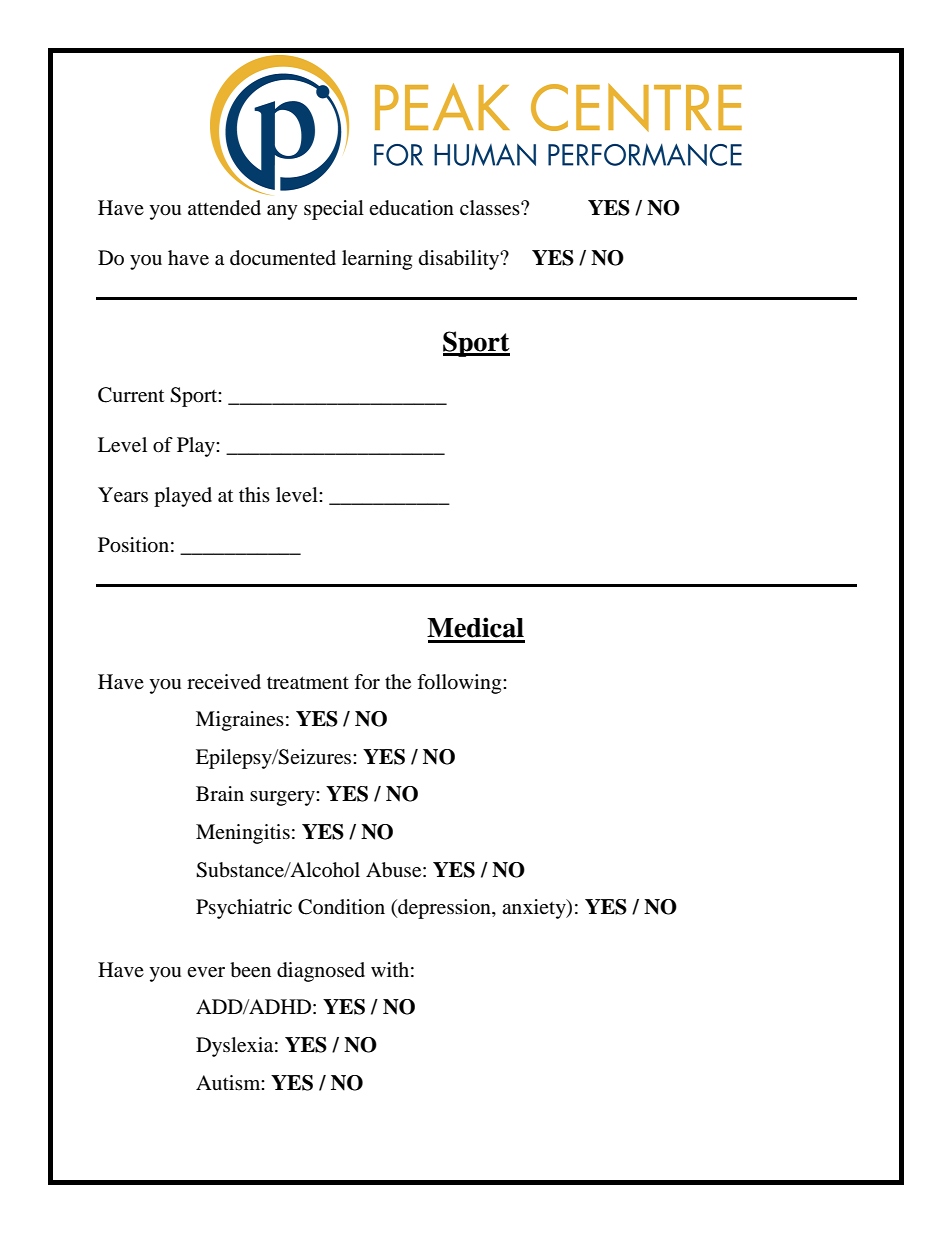 Image resolution: width=952 pixels, height=1233 pixels. What do you see at coordinates (206, 972) in the image?
I see `ever` at bounding box center [206, 972].
